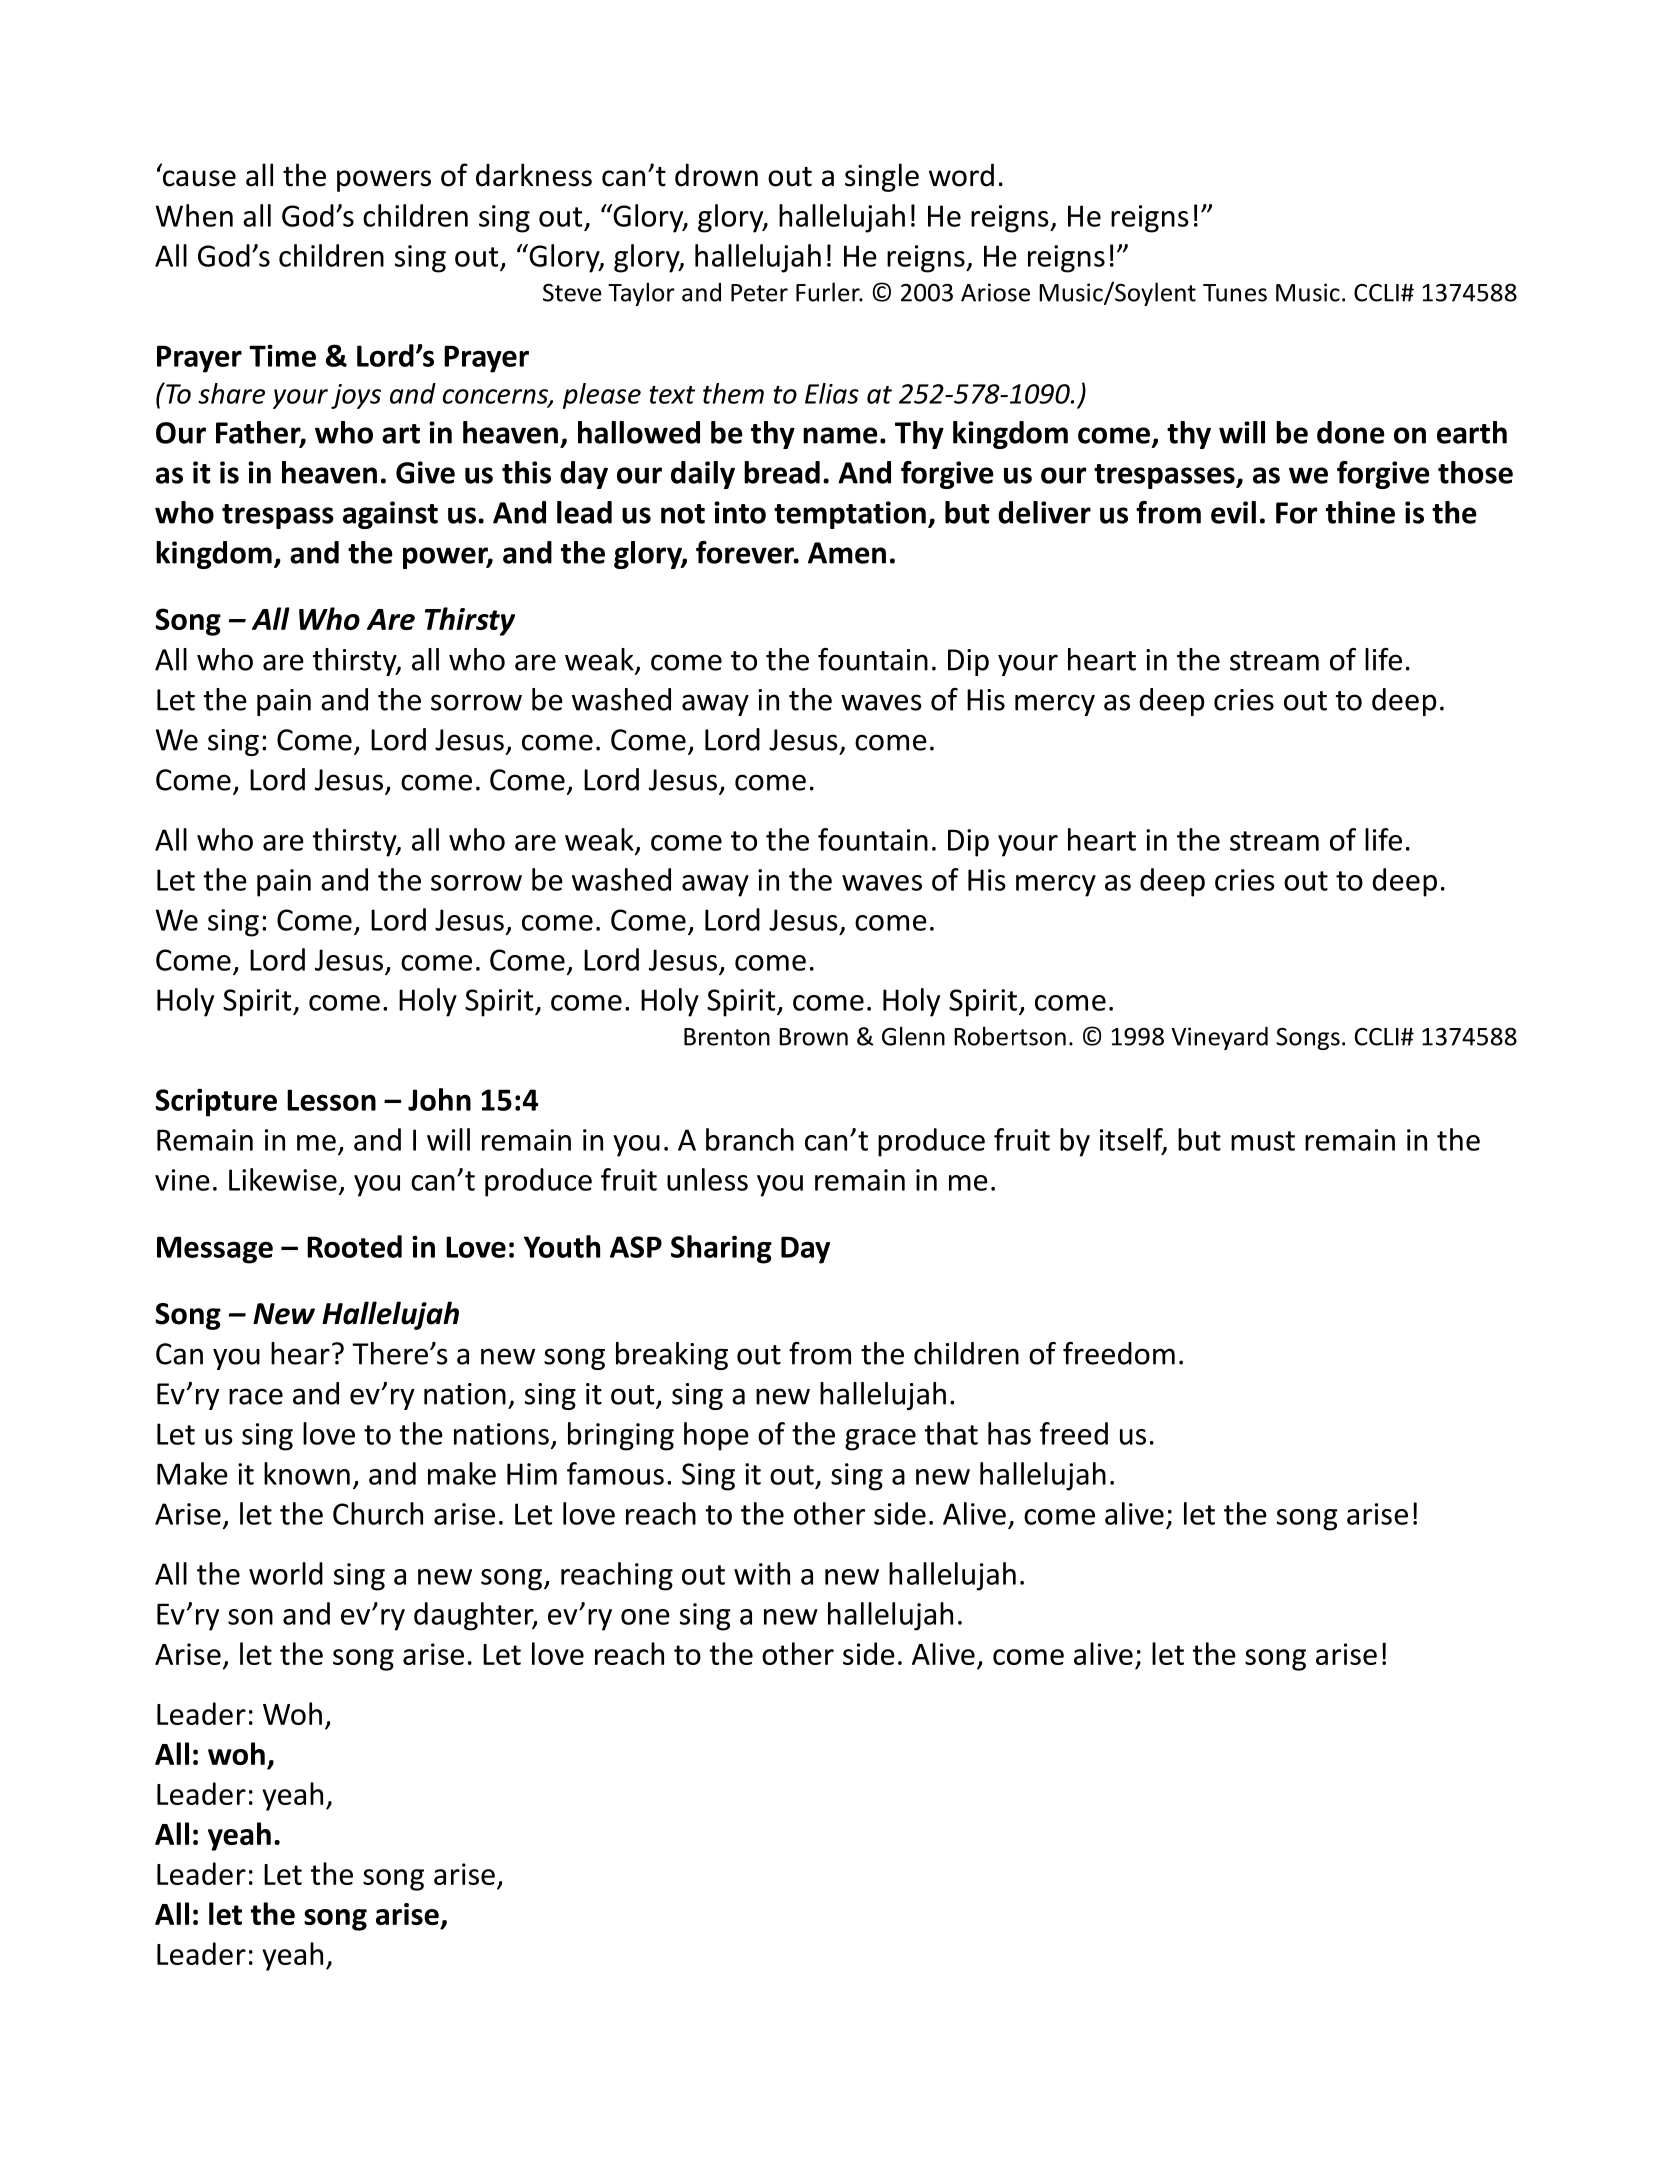  What do you see at coordinates (331, 1100) in the screenshot?
I see `Lesson` at bounding box center [331, 1100].
